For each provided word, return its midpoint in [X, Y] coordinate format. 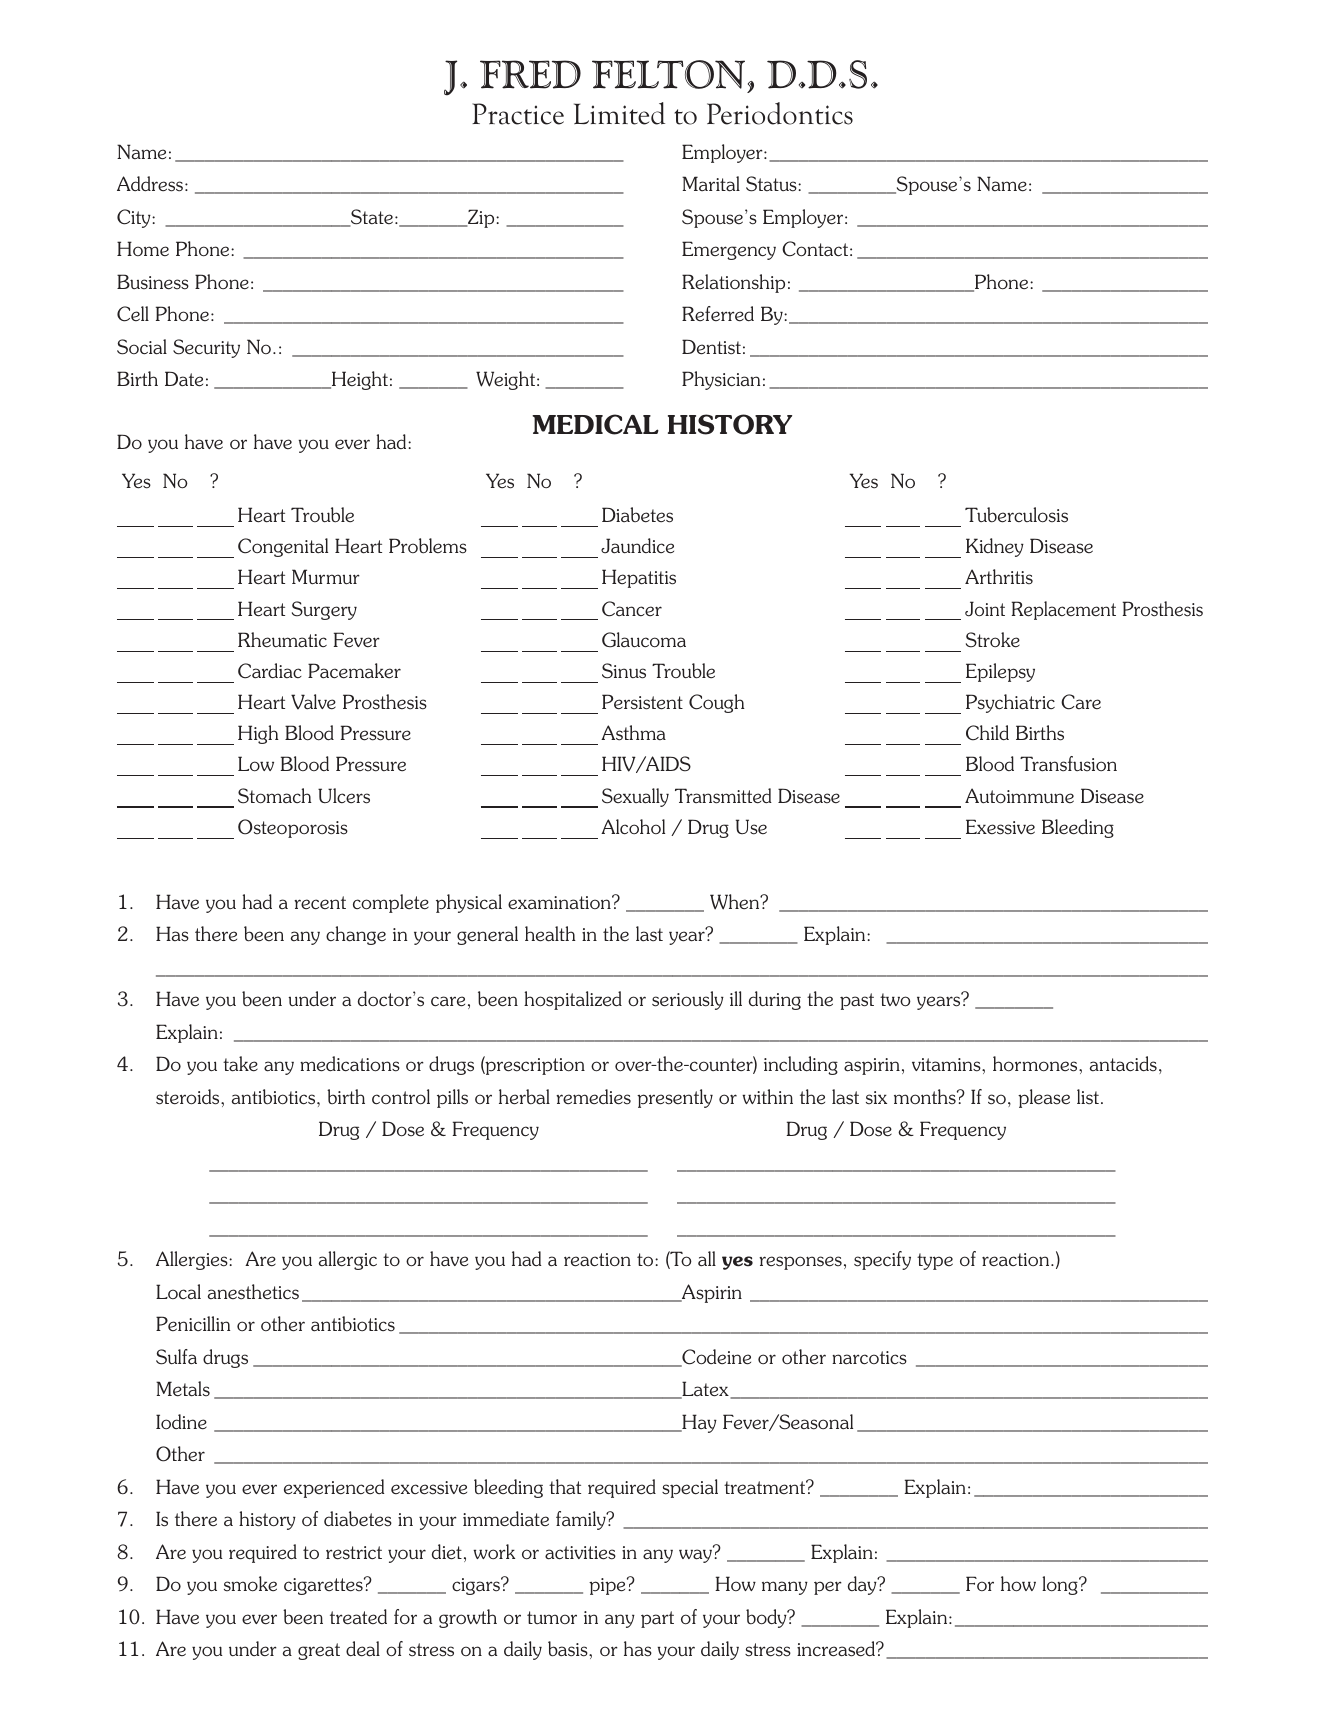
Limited [619, 113]
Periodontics [780, 113]
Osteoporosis [293, 828]
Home [143, 248]
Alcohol [633, 827]
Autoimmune [1019, 796]
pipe [608, 1586]
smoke [250, 1584]
